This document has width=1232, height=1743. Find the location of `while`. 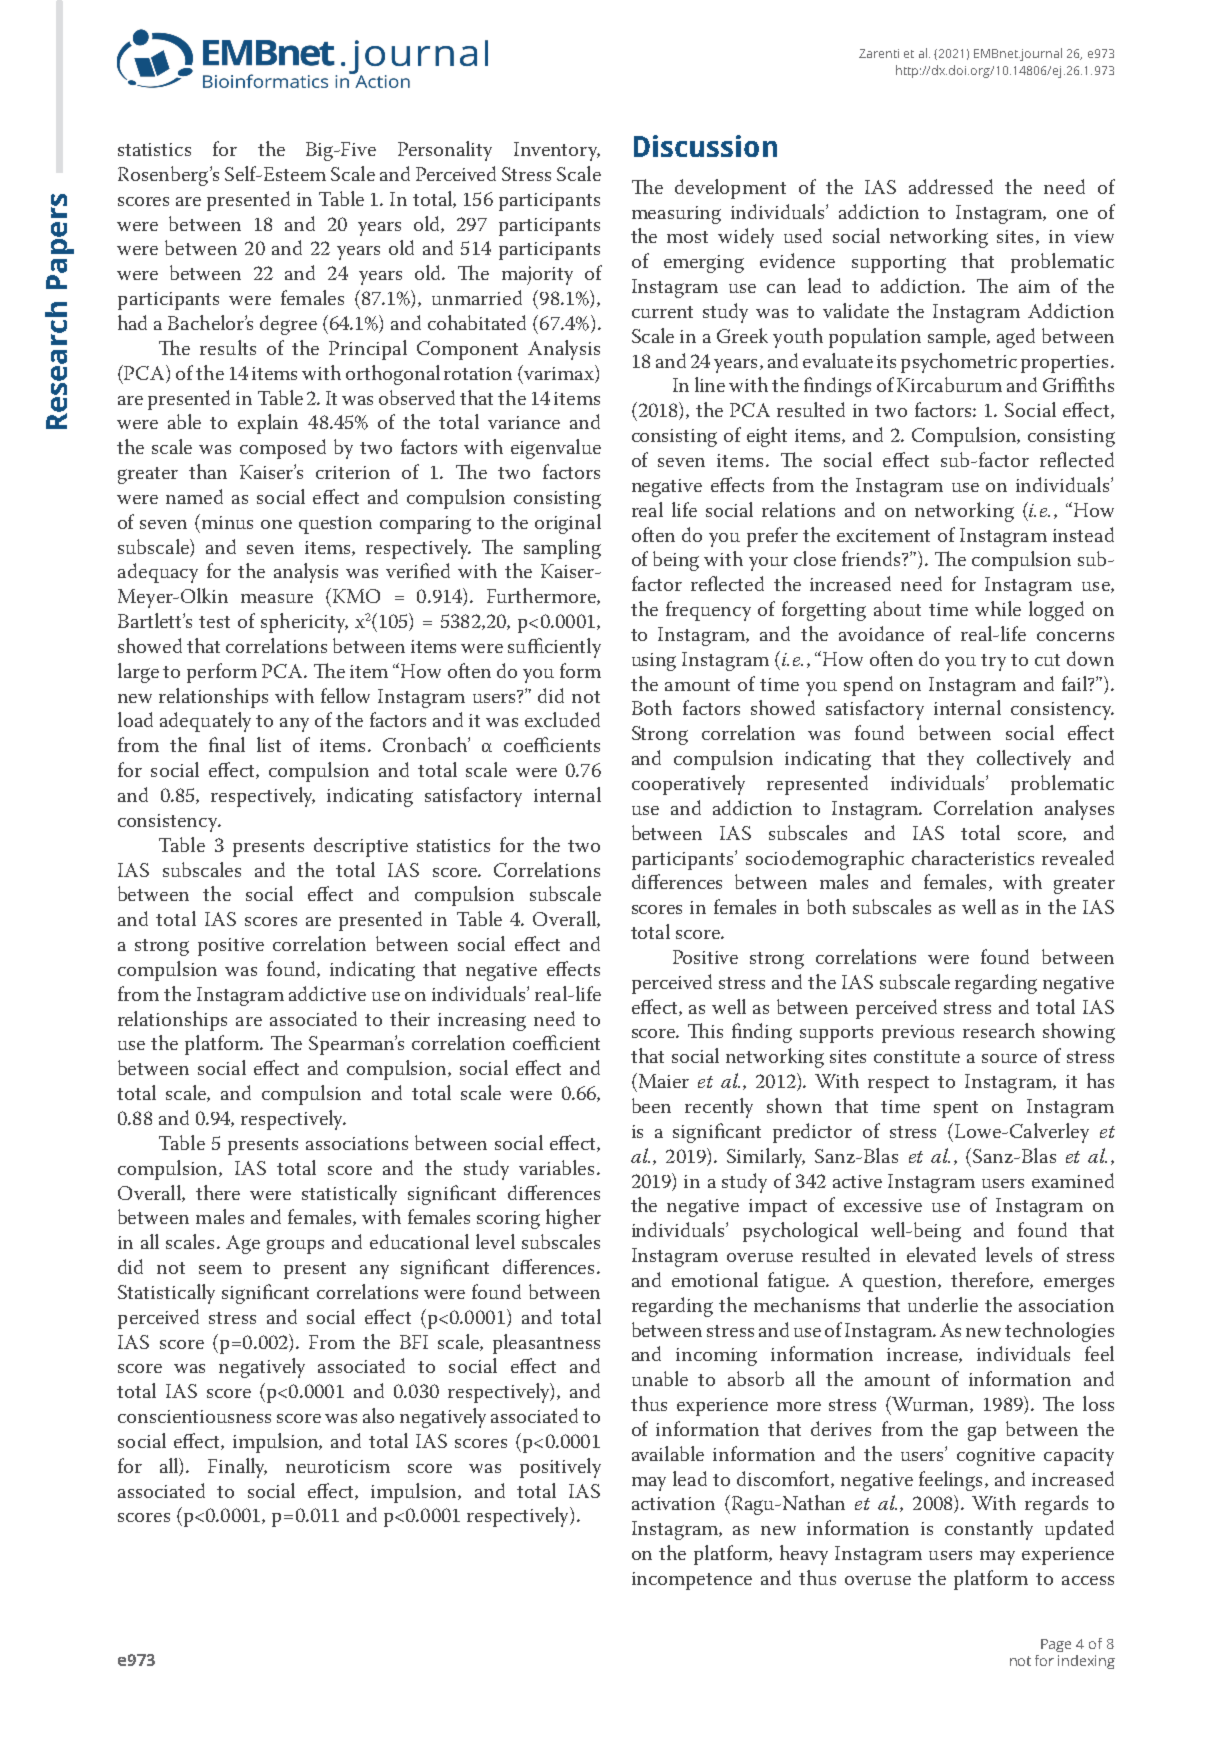

while is located at coordinates (998, 608).
